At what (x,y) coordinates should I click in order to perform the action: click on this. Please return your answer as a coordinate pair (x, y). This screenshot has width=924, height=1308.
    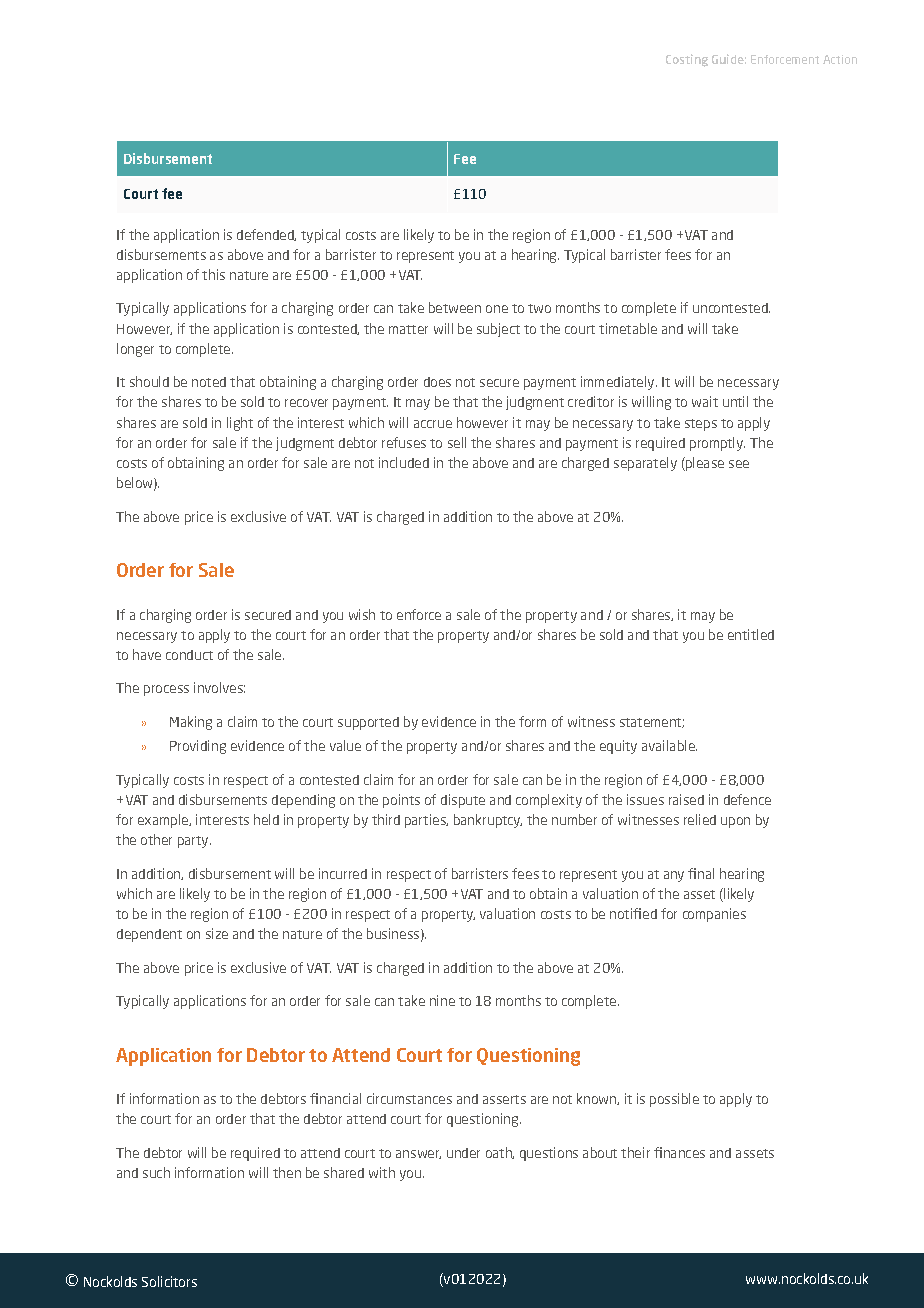
    Looking at the image, I should click on (213, 274).
